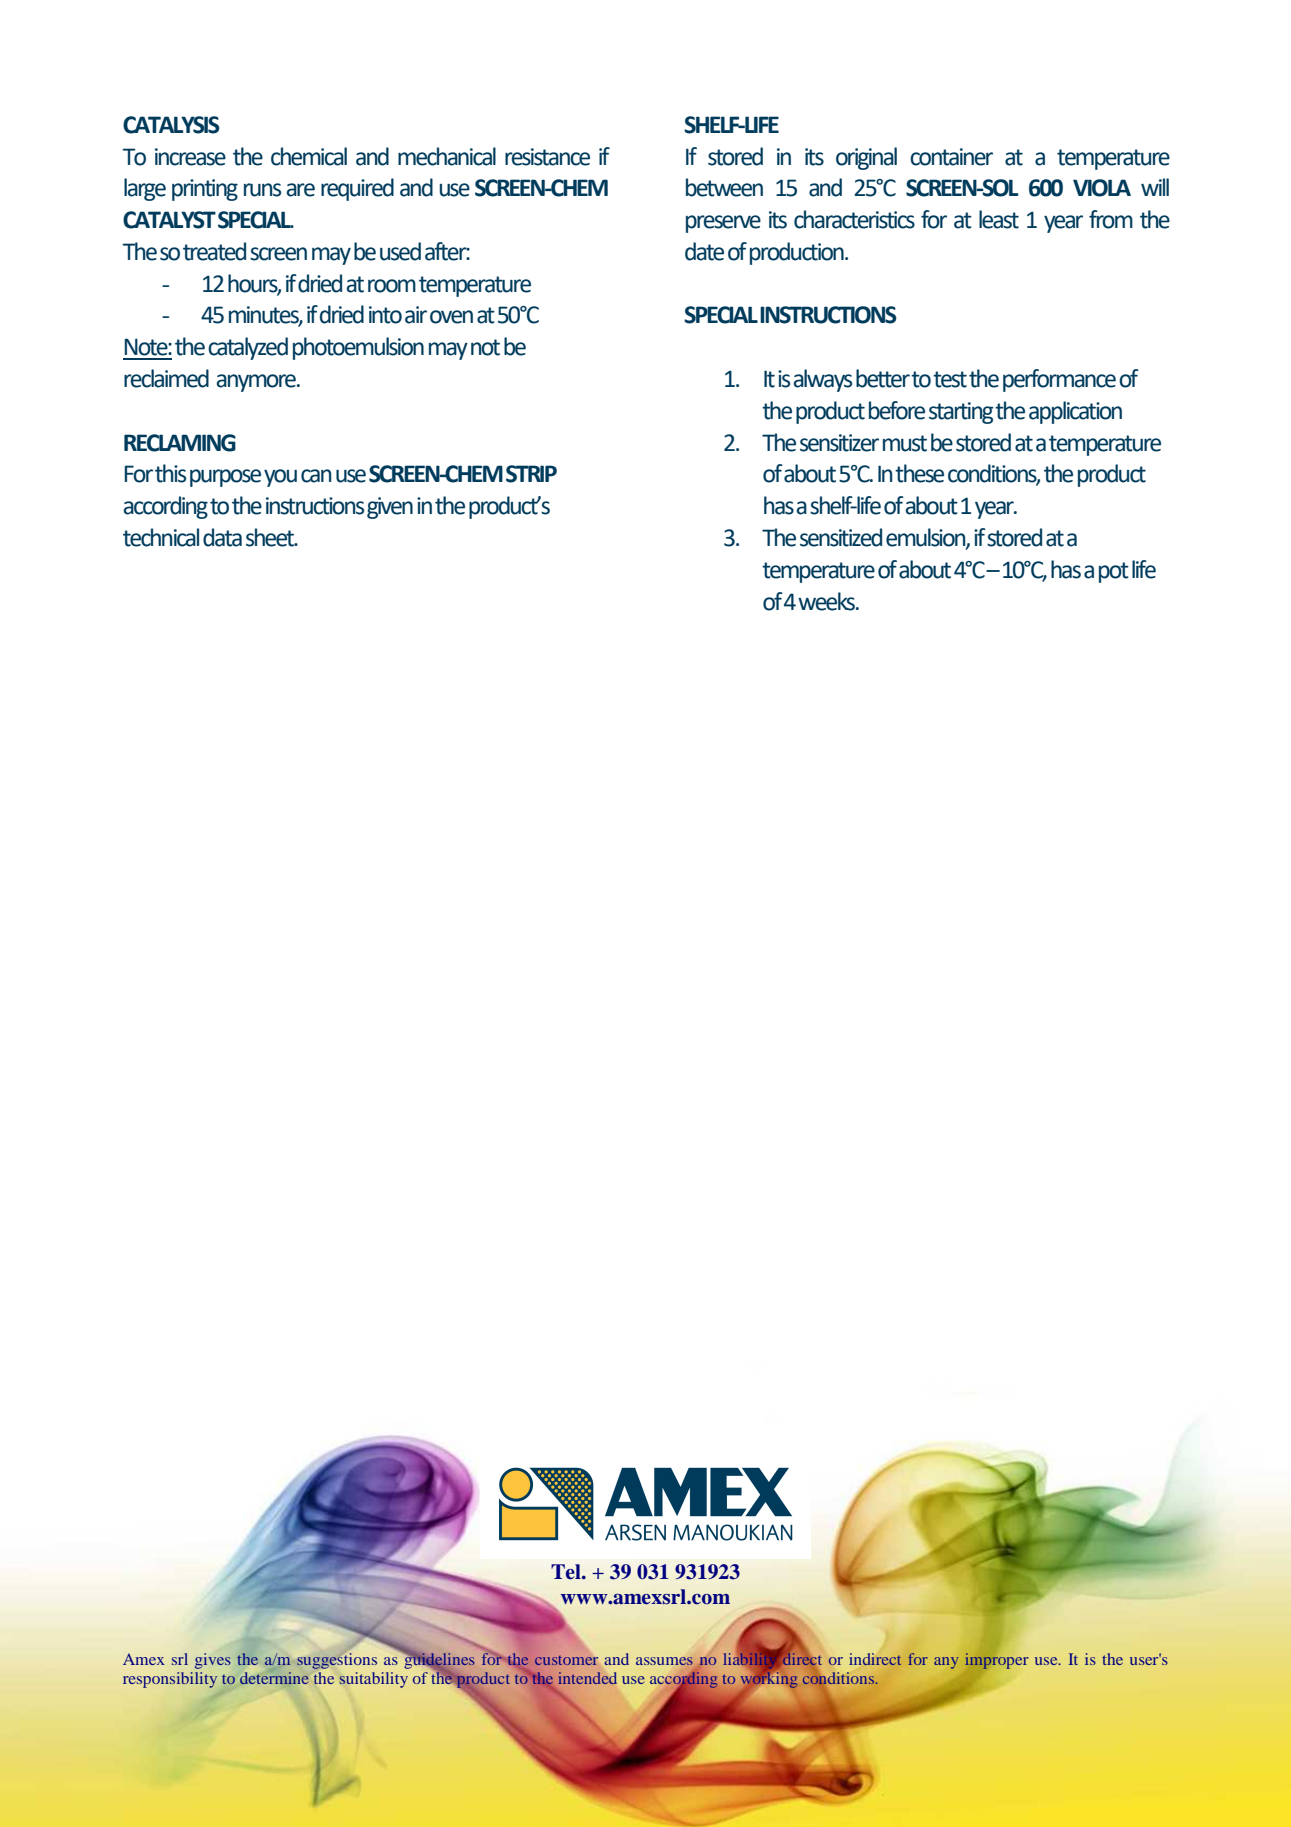 The width and height of the screenshot is (1291, 1827). Describe the element at coordinates (724, 187) in the screenshot. I see `between` at that location.
